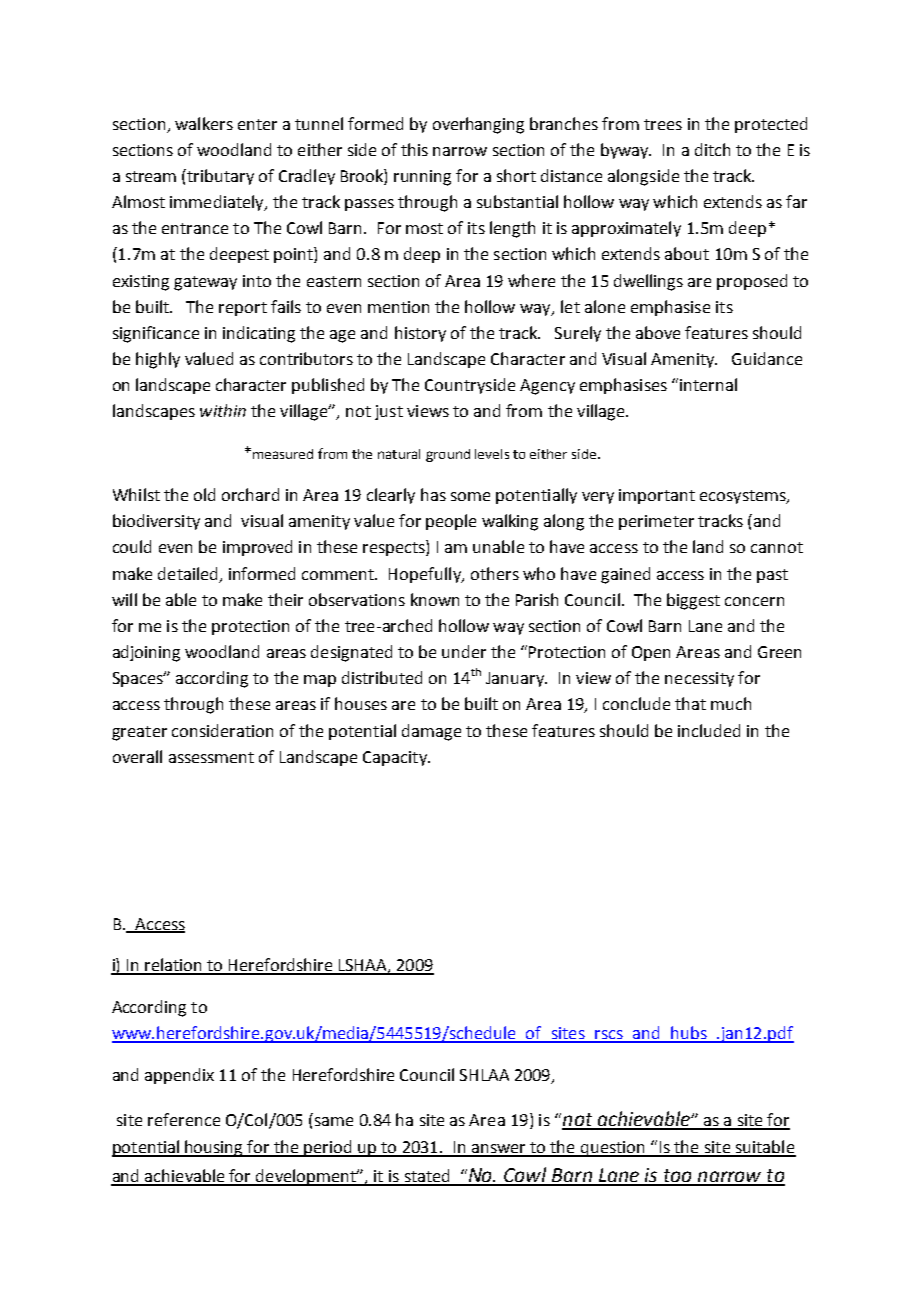 The height and width of the screenshot is (1308, 924). Describe the element at coordinates (396, 758) in the screenshot. I see `Capacity` at that location.
